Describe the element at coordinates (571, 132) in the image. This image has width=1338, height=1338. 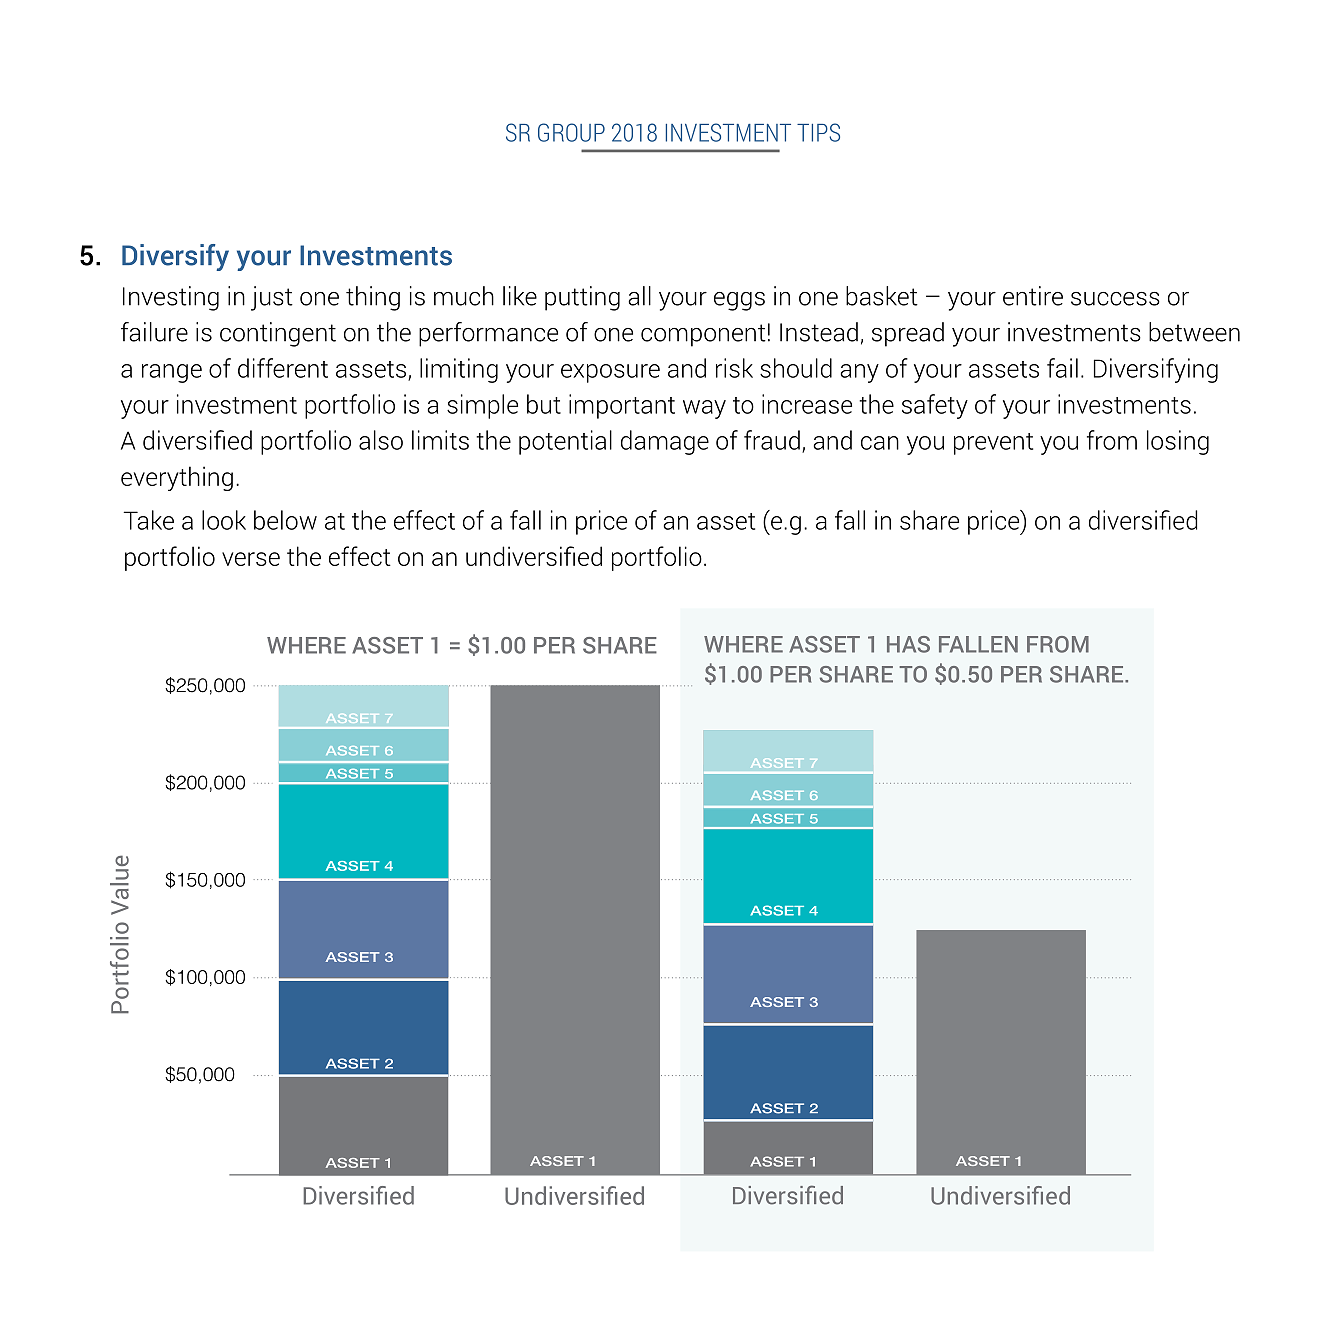
I see `GROUP` at that location.
